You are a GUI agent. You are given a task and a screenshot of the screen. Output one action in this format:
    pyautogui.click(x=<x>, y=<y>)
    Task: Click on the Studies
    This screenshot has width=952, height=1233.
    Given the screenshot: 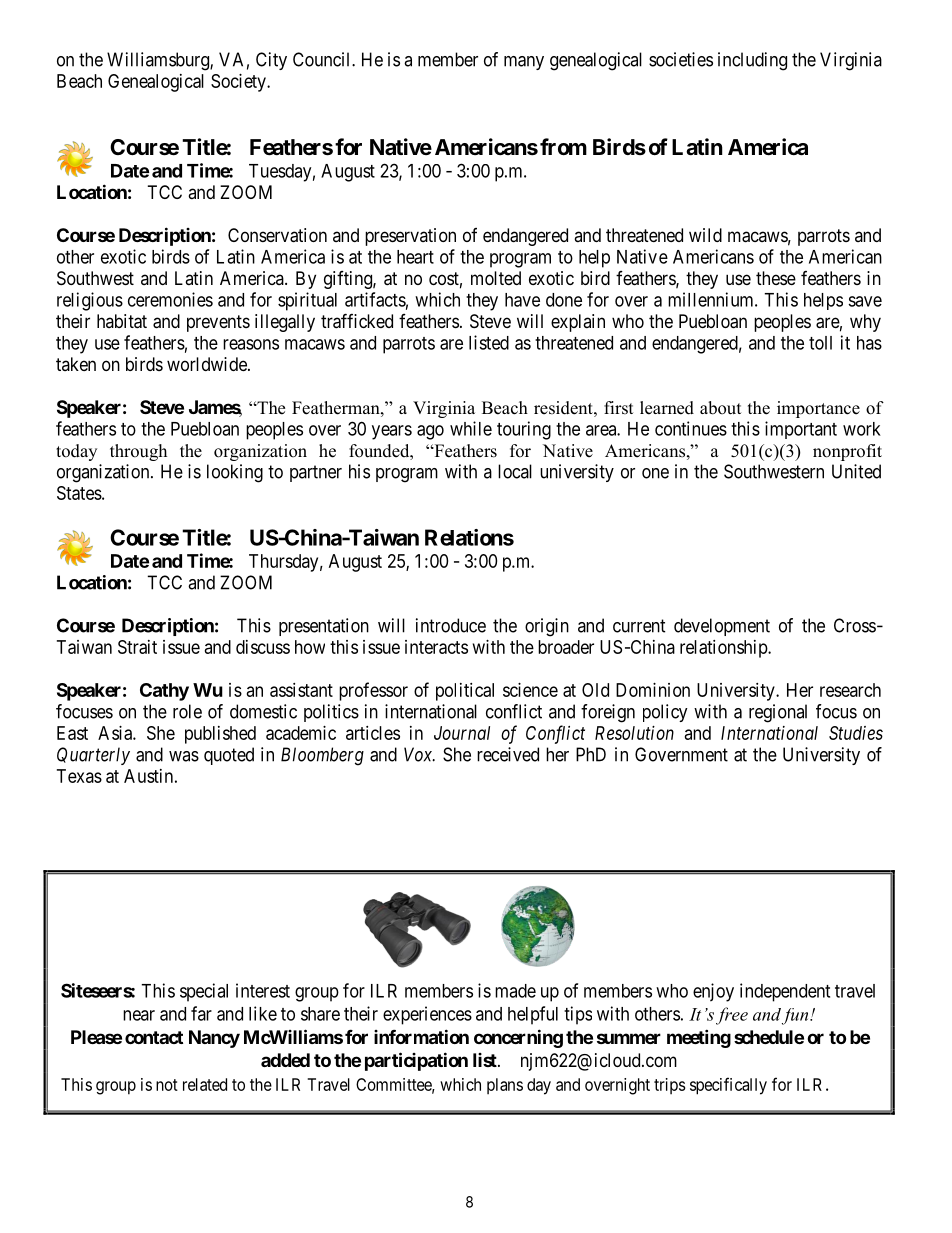 What is the action you would take?
    pyautogui.click(x=856, y=733)
